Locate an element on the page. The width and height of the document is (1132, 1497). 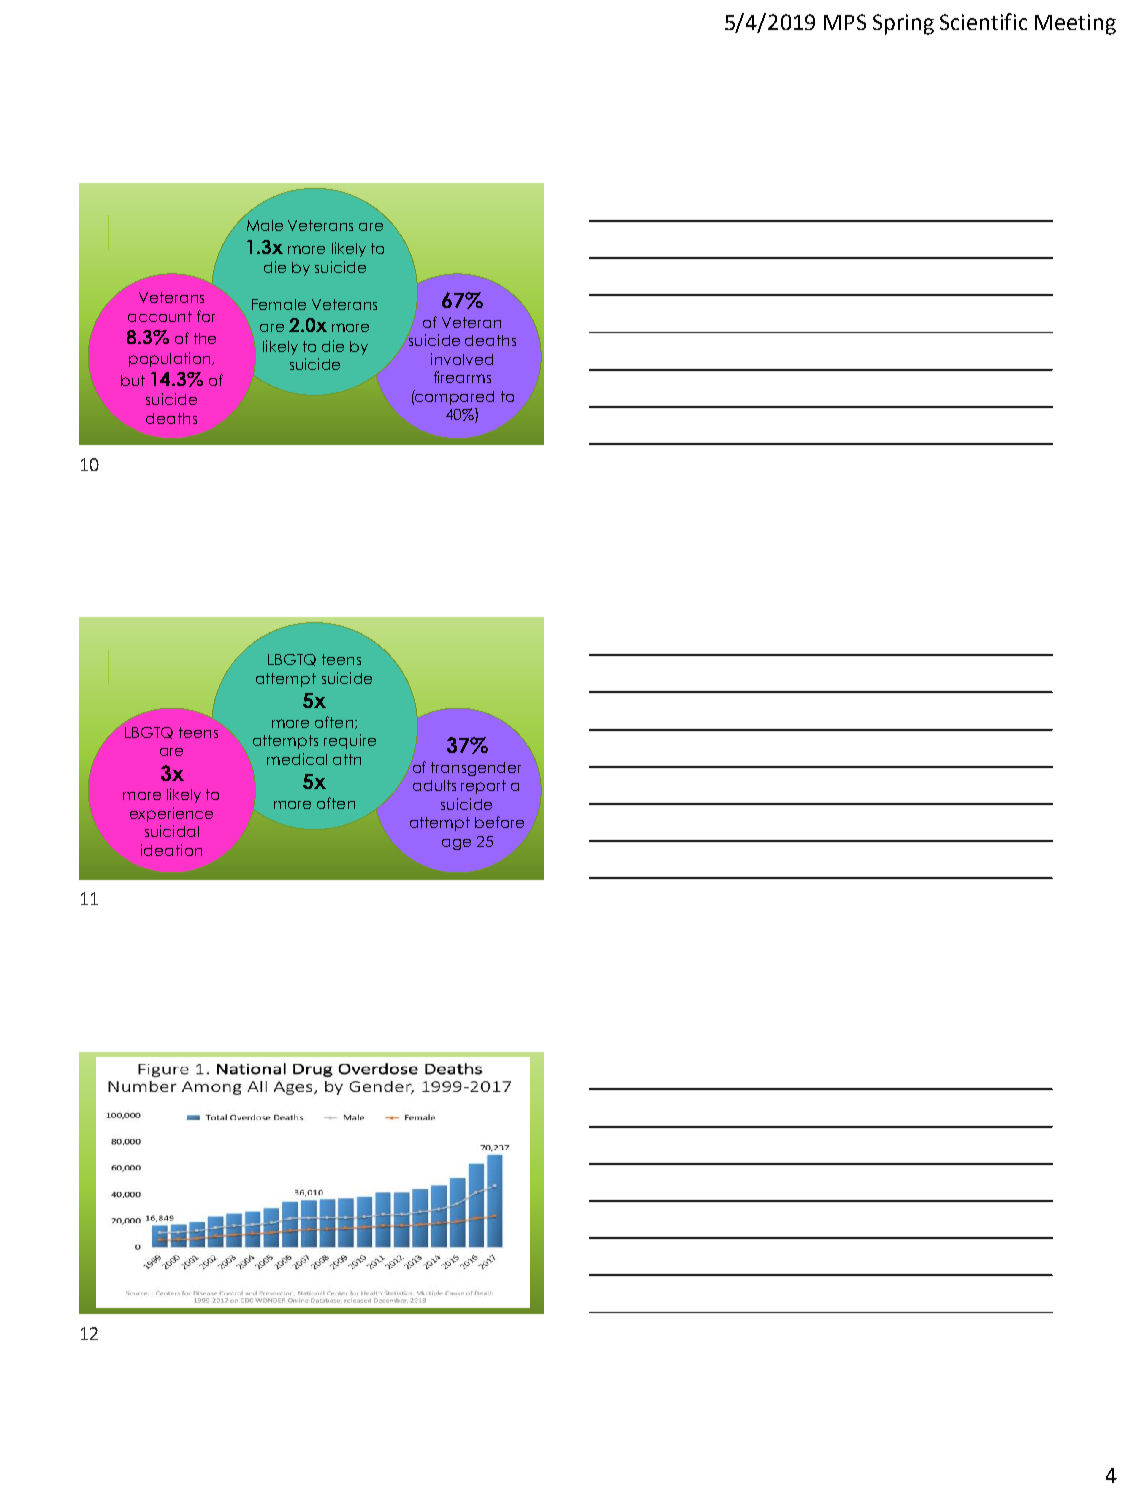
report is located at coordinates (483, 787).
